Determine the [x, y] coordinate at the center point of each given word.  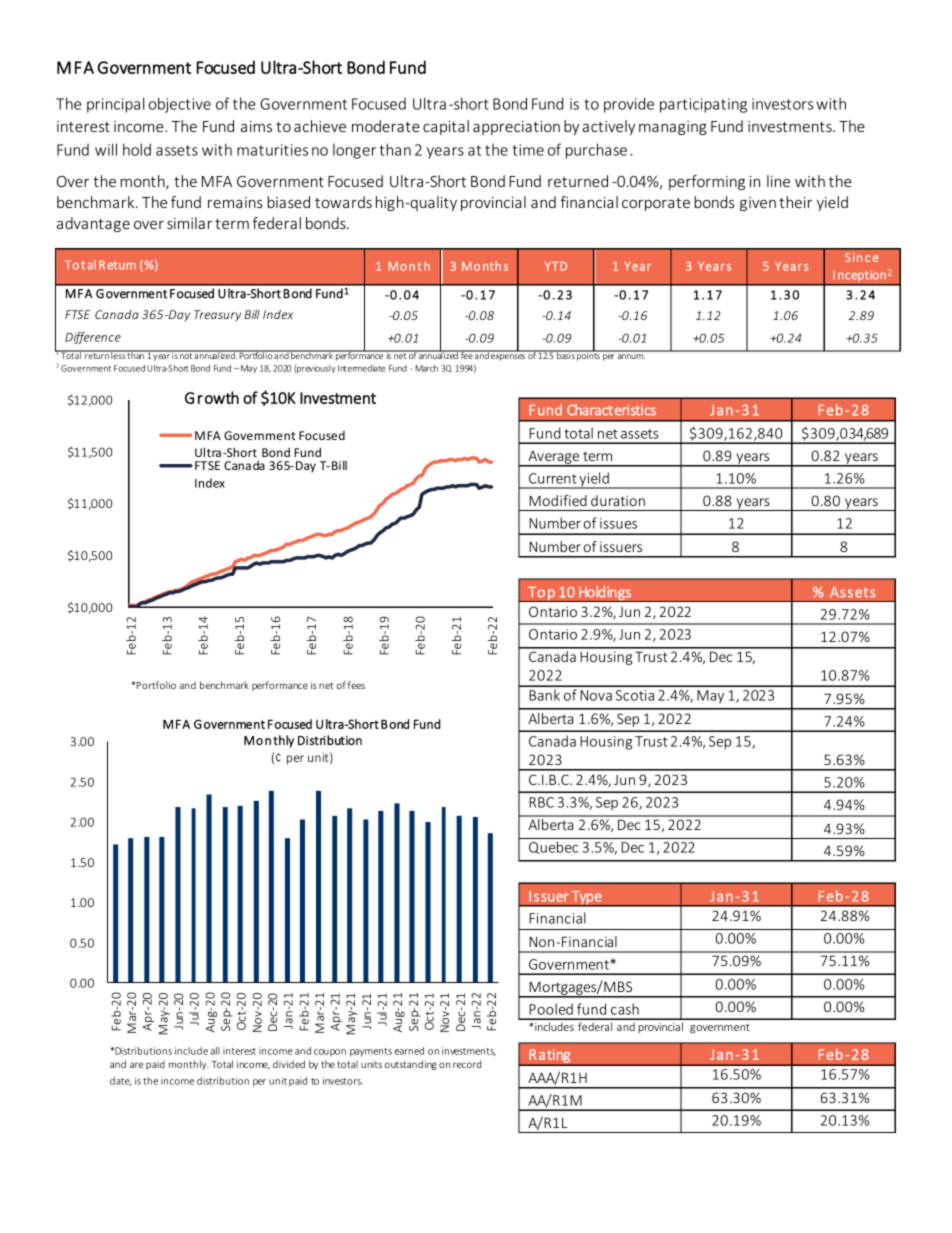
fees [356, 685]
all [215, 1051]
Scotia [635, 695]
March [426, 368]
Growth [212, 397]
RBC [541, 802]
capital [446, 127]
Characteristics [611, 410]
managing [673, 128]
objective [180, 105]
